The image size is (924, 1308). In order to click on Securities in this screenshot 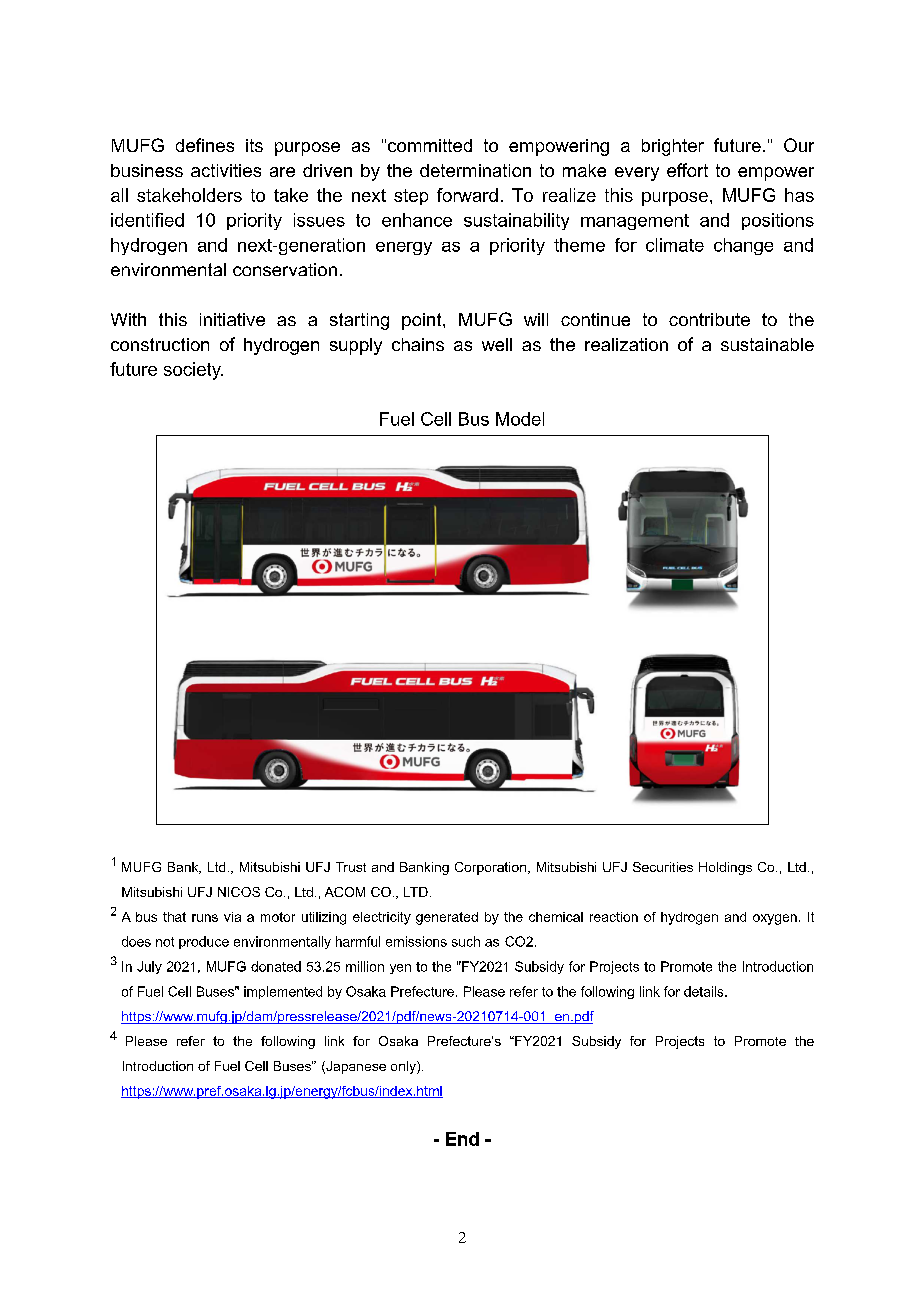, I will do `click(663, 867)`.
